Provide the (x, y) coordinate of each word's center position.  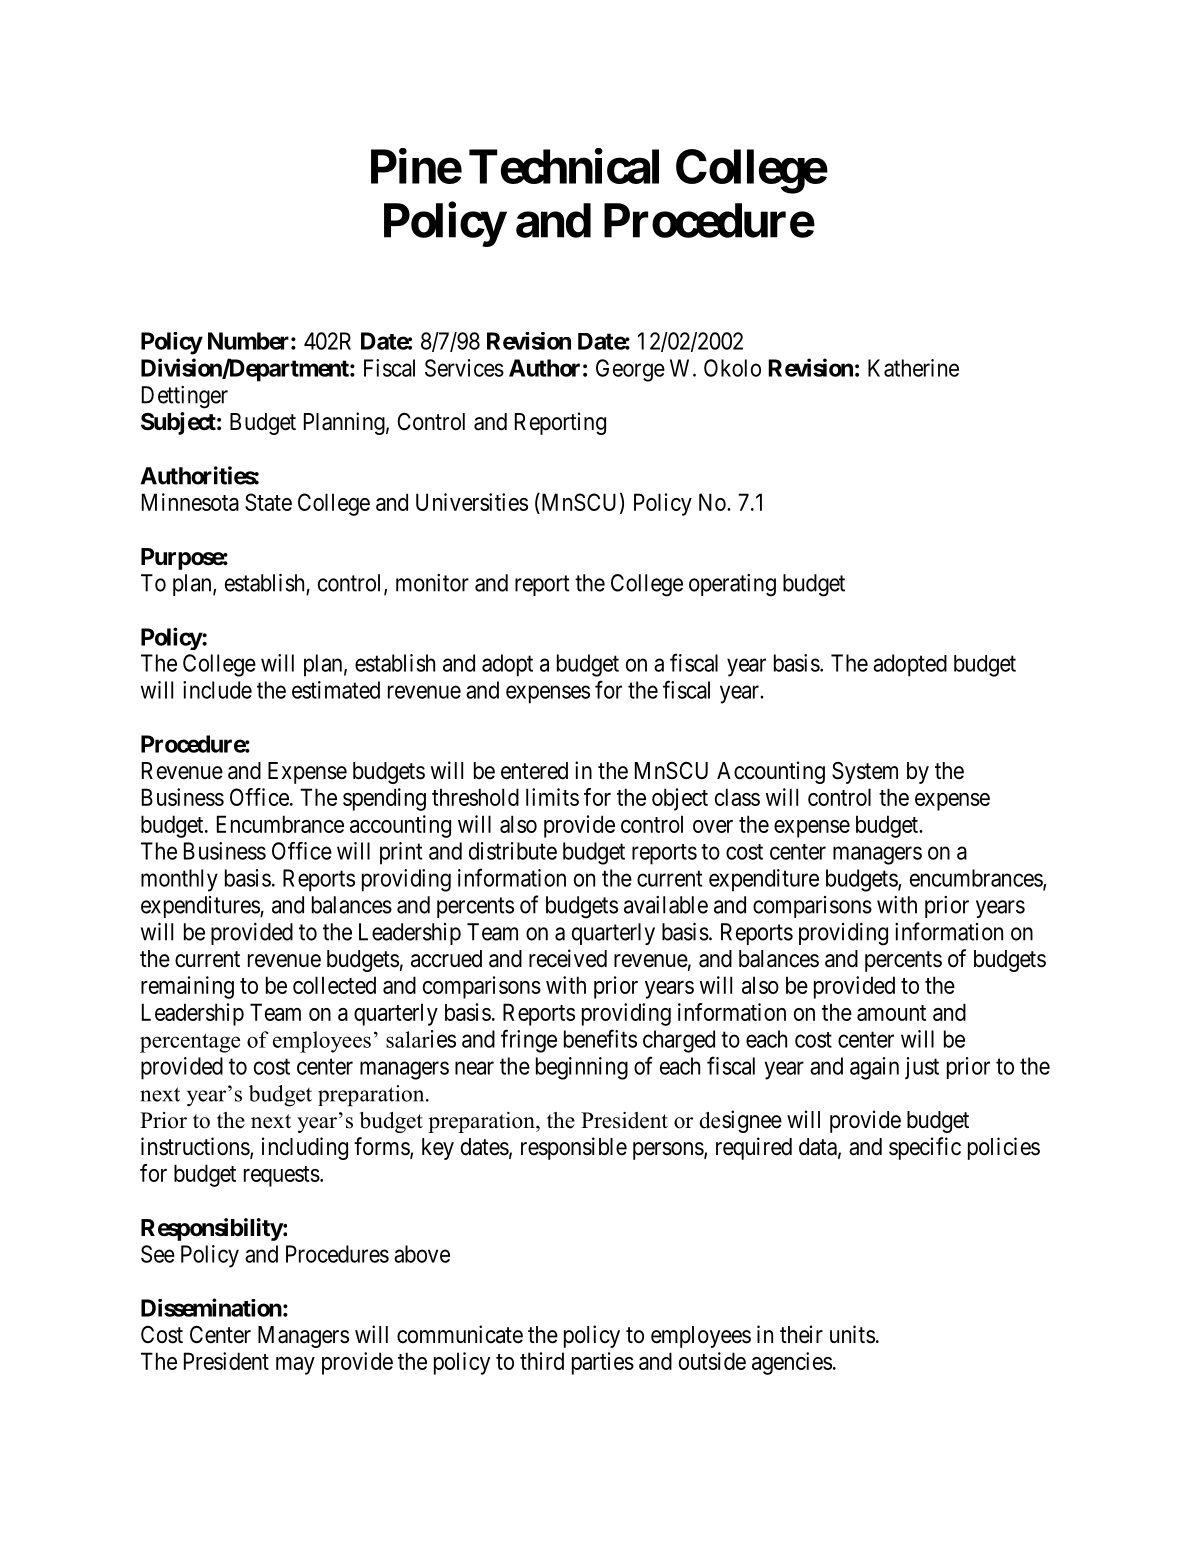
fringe (529, 1041)
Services (464, 368)
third (542, 1361)
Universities (472, 502)
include (217, 690)
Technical (564, 166)
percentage (190, 1043)
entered (534, 771)
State (268, 502)
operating (732, 585)
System (865, 773)
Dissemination (211, 1307)
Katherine (913, 368)
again (874, 1068)
